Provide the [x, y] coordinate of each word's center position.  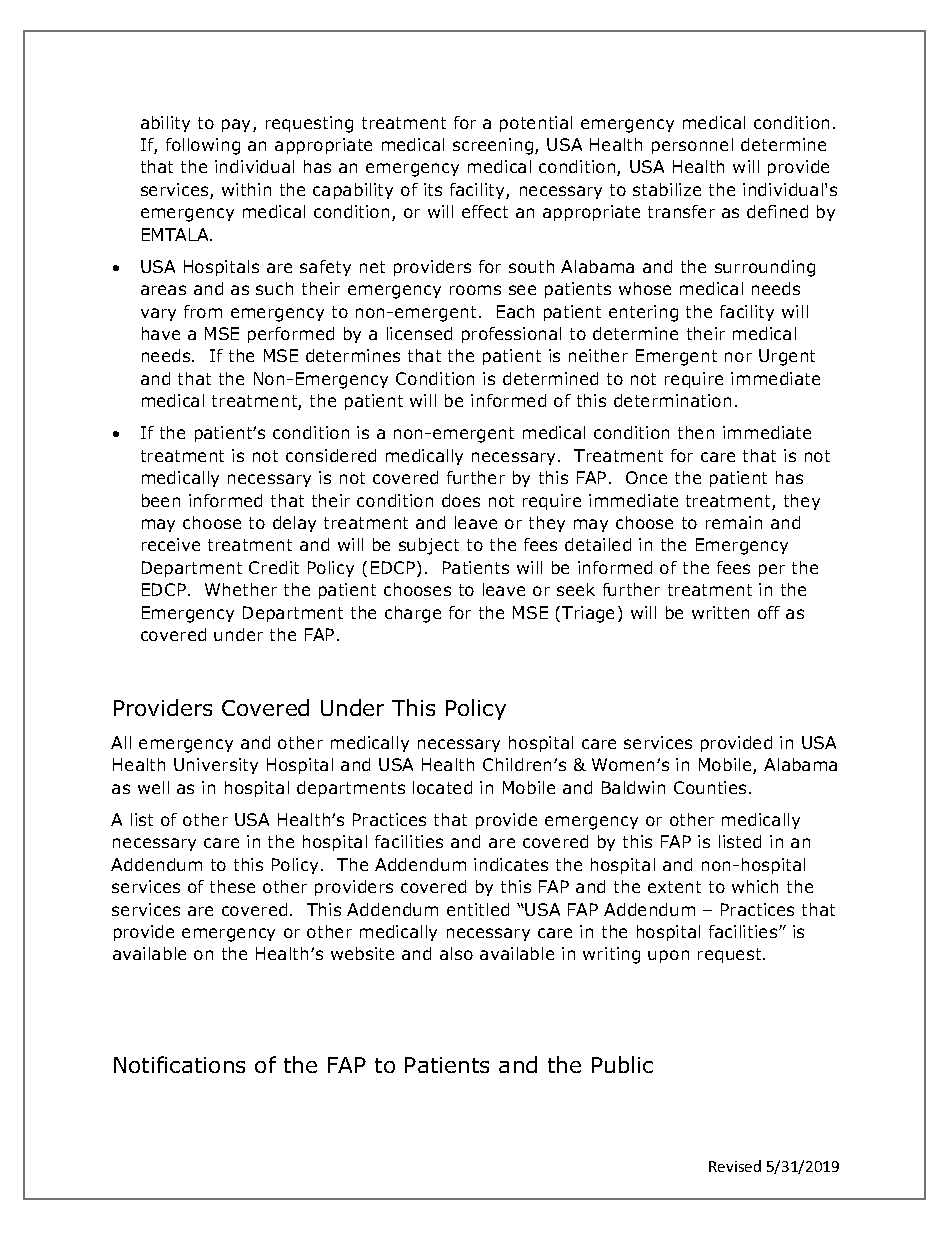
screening [494, 146]
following [203, 146]
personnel [692, 146]
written [720, 612]
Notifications [179, 1064]
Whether [241, 589]
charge [413, 614]
